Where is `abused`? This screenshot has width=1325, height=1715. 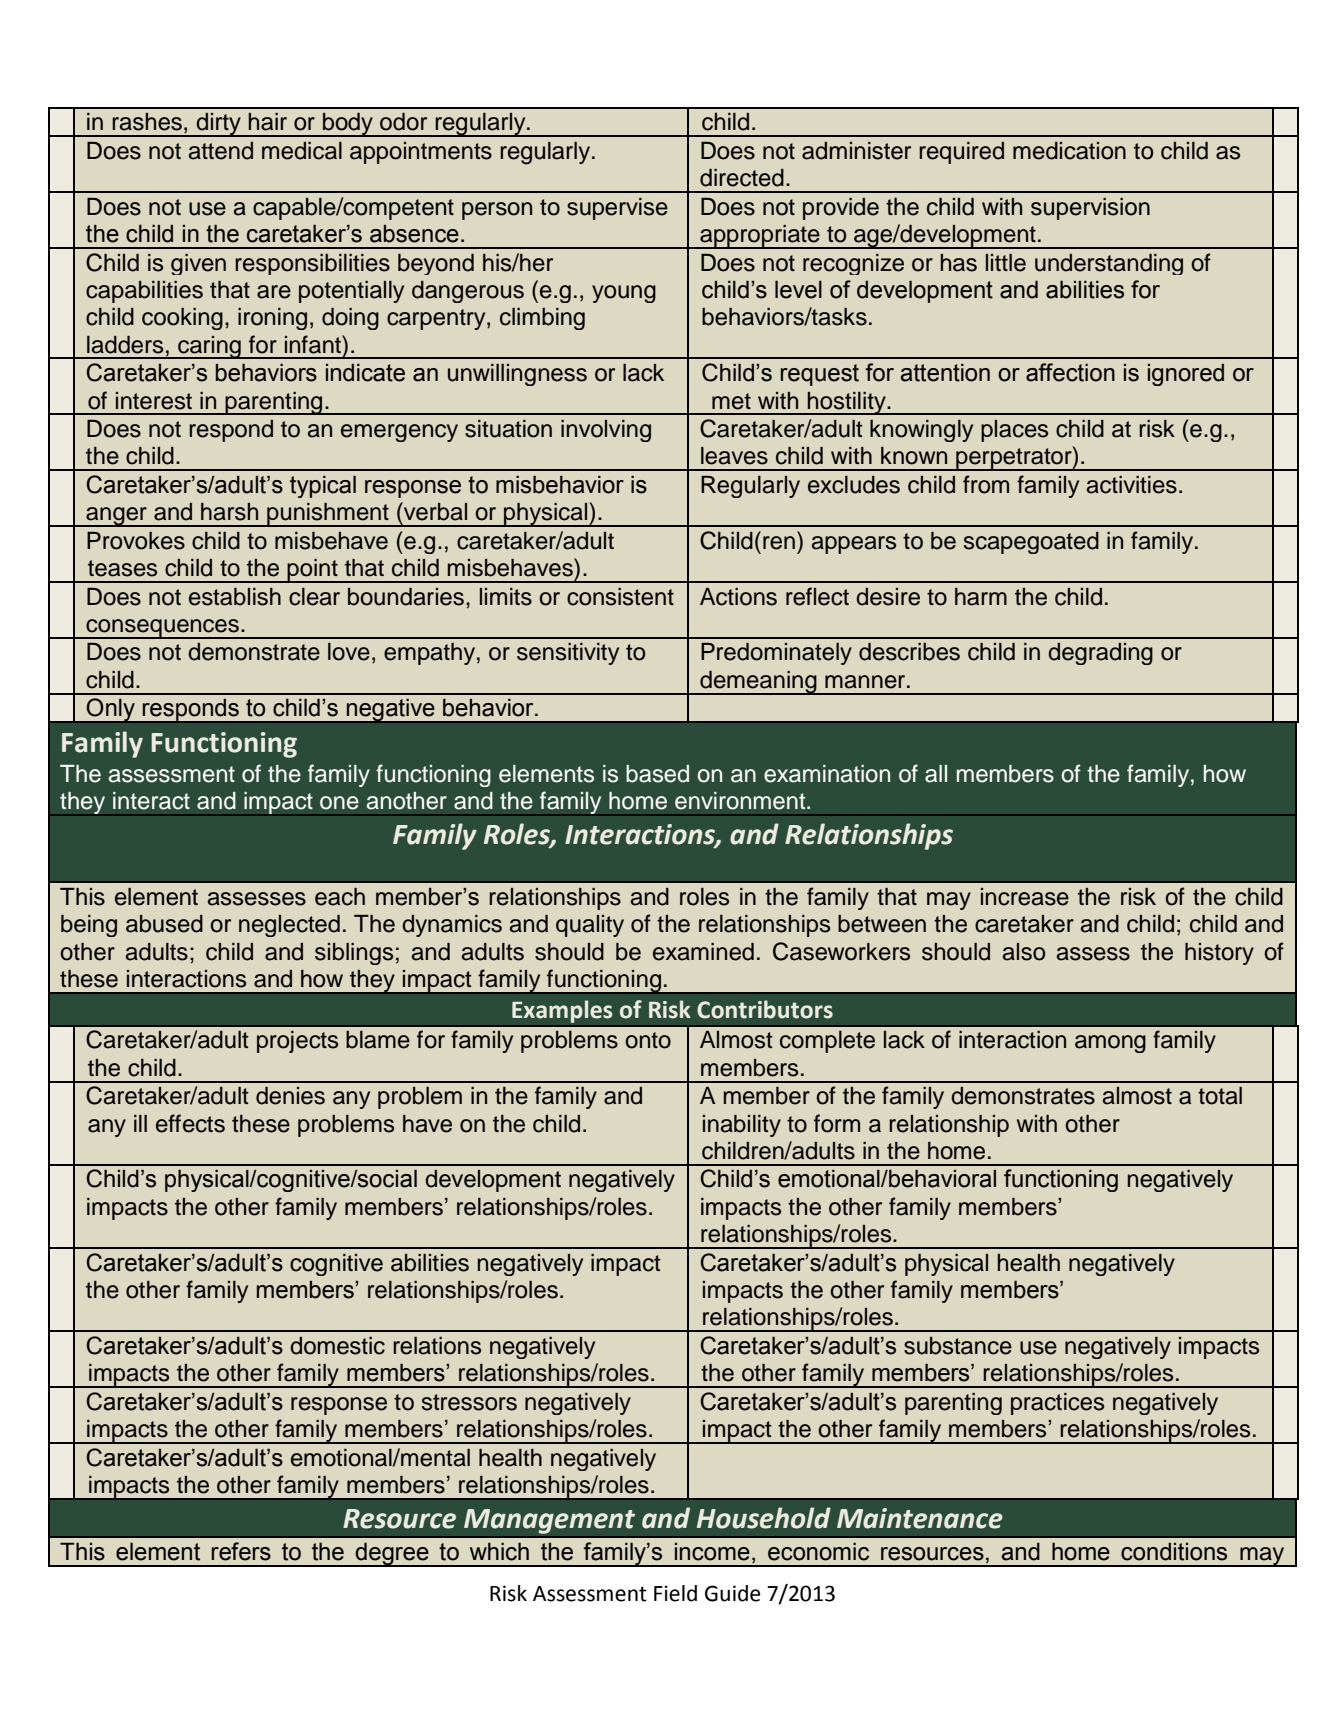
abused is located at coordinates (164, 924).
